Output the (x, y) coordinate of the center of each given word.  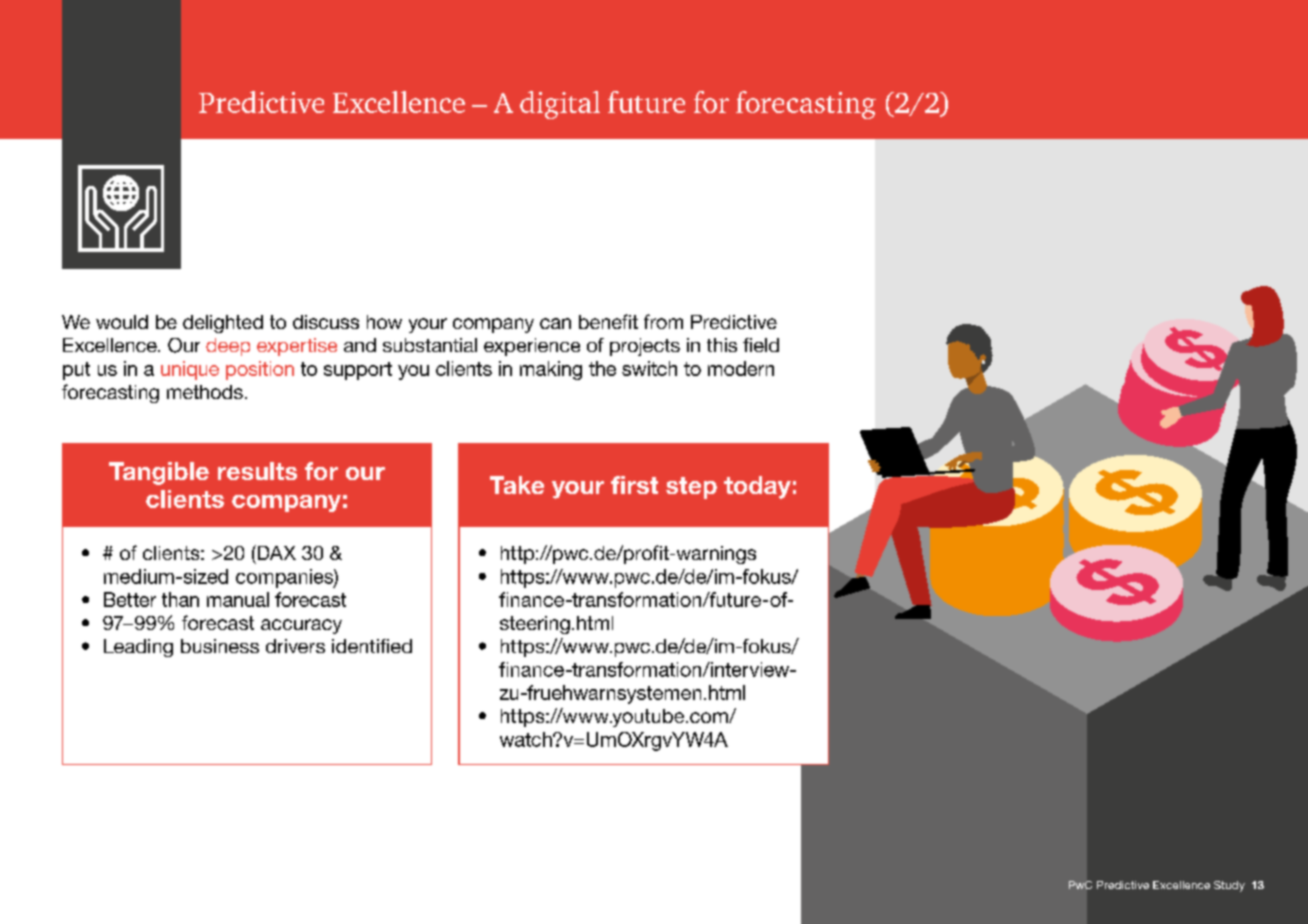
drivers (295, 646)
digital (560, 105)
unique (190, 370)
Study (1229, 886)
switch (649, 368)
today (757, 487)
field (761, 345)
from (663, 321)
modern (741, 368)
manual (238, 599)
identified (372, 646)
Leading (138, 648)
